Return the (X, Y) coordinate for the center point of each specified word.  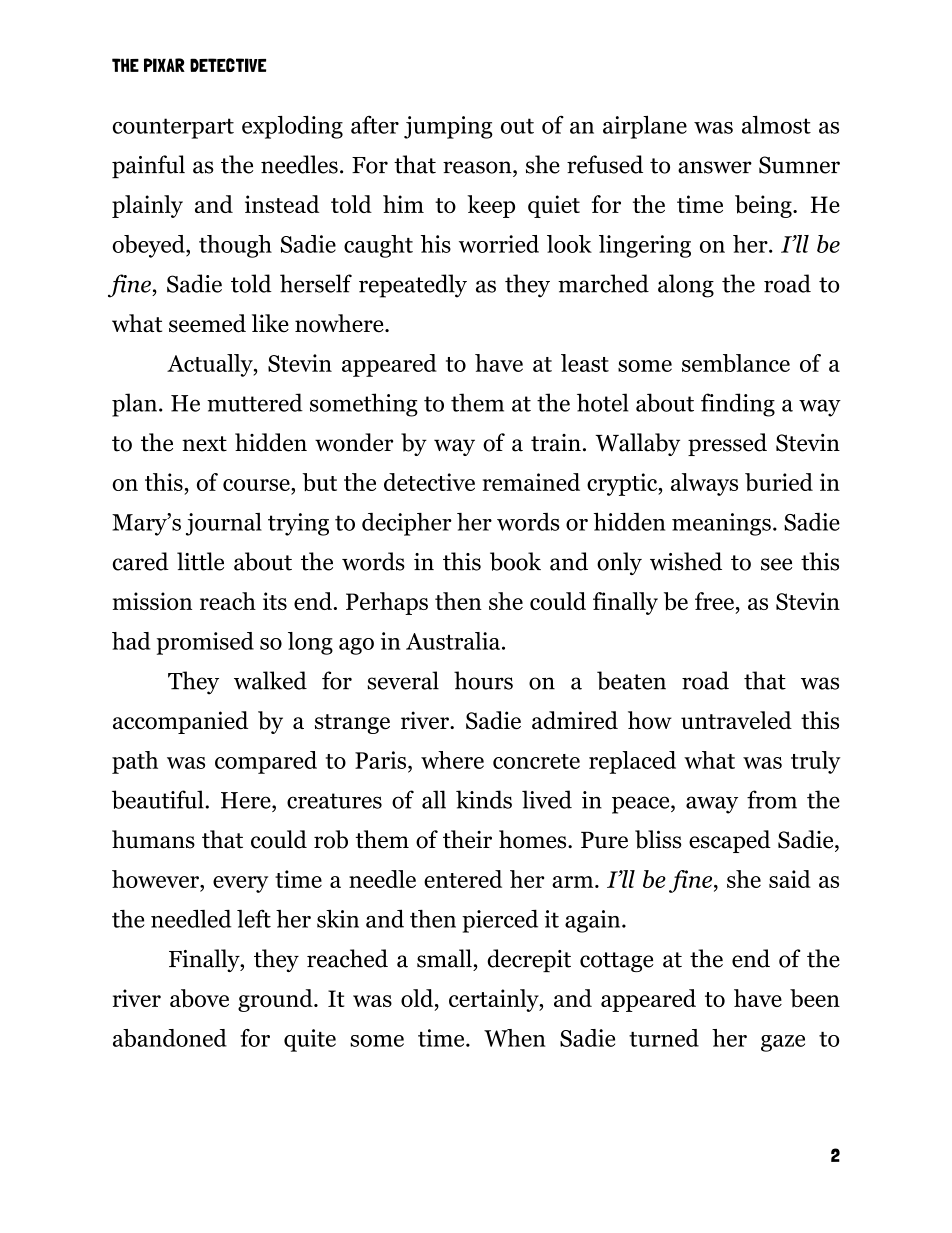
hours (483, 680)
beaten (631, 680)
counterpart (173, 128)
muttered (255, 402)
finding (738, 405)
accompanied (180, 722)
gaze (783, 1043)
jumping (448, 127)
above (199, 998)
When (515, 1038)
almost (776, 125)
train (556, 443)
